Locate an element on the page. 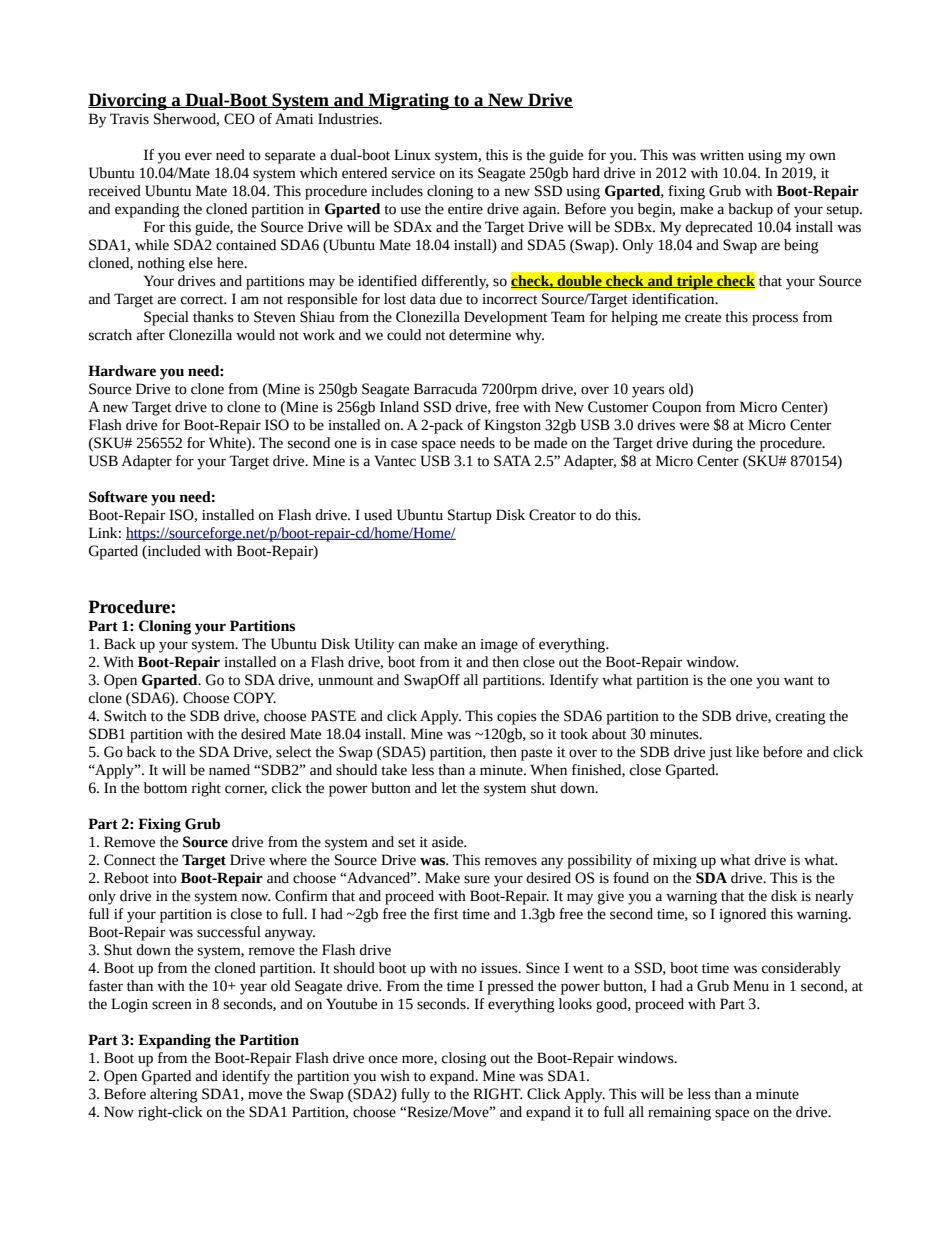 This page has height=1233, width=952. want is located at coordinates (799, 681).
